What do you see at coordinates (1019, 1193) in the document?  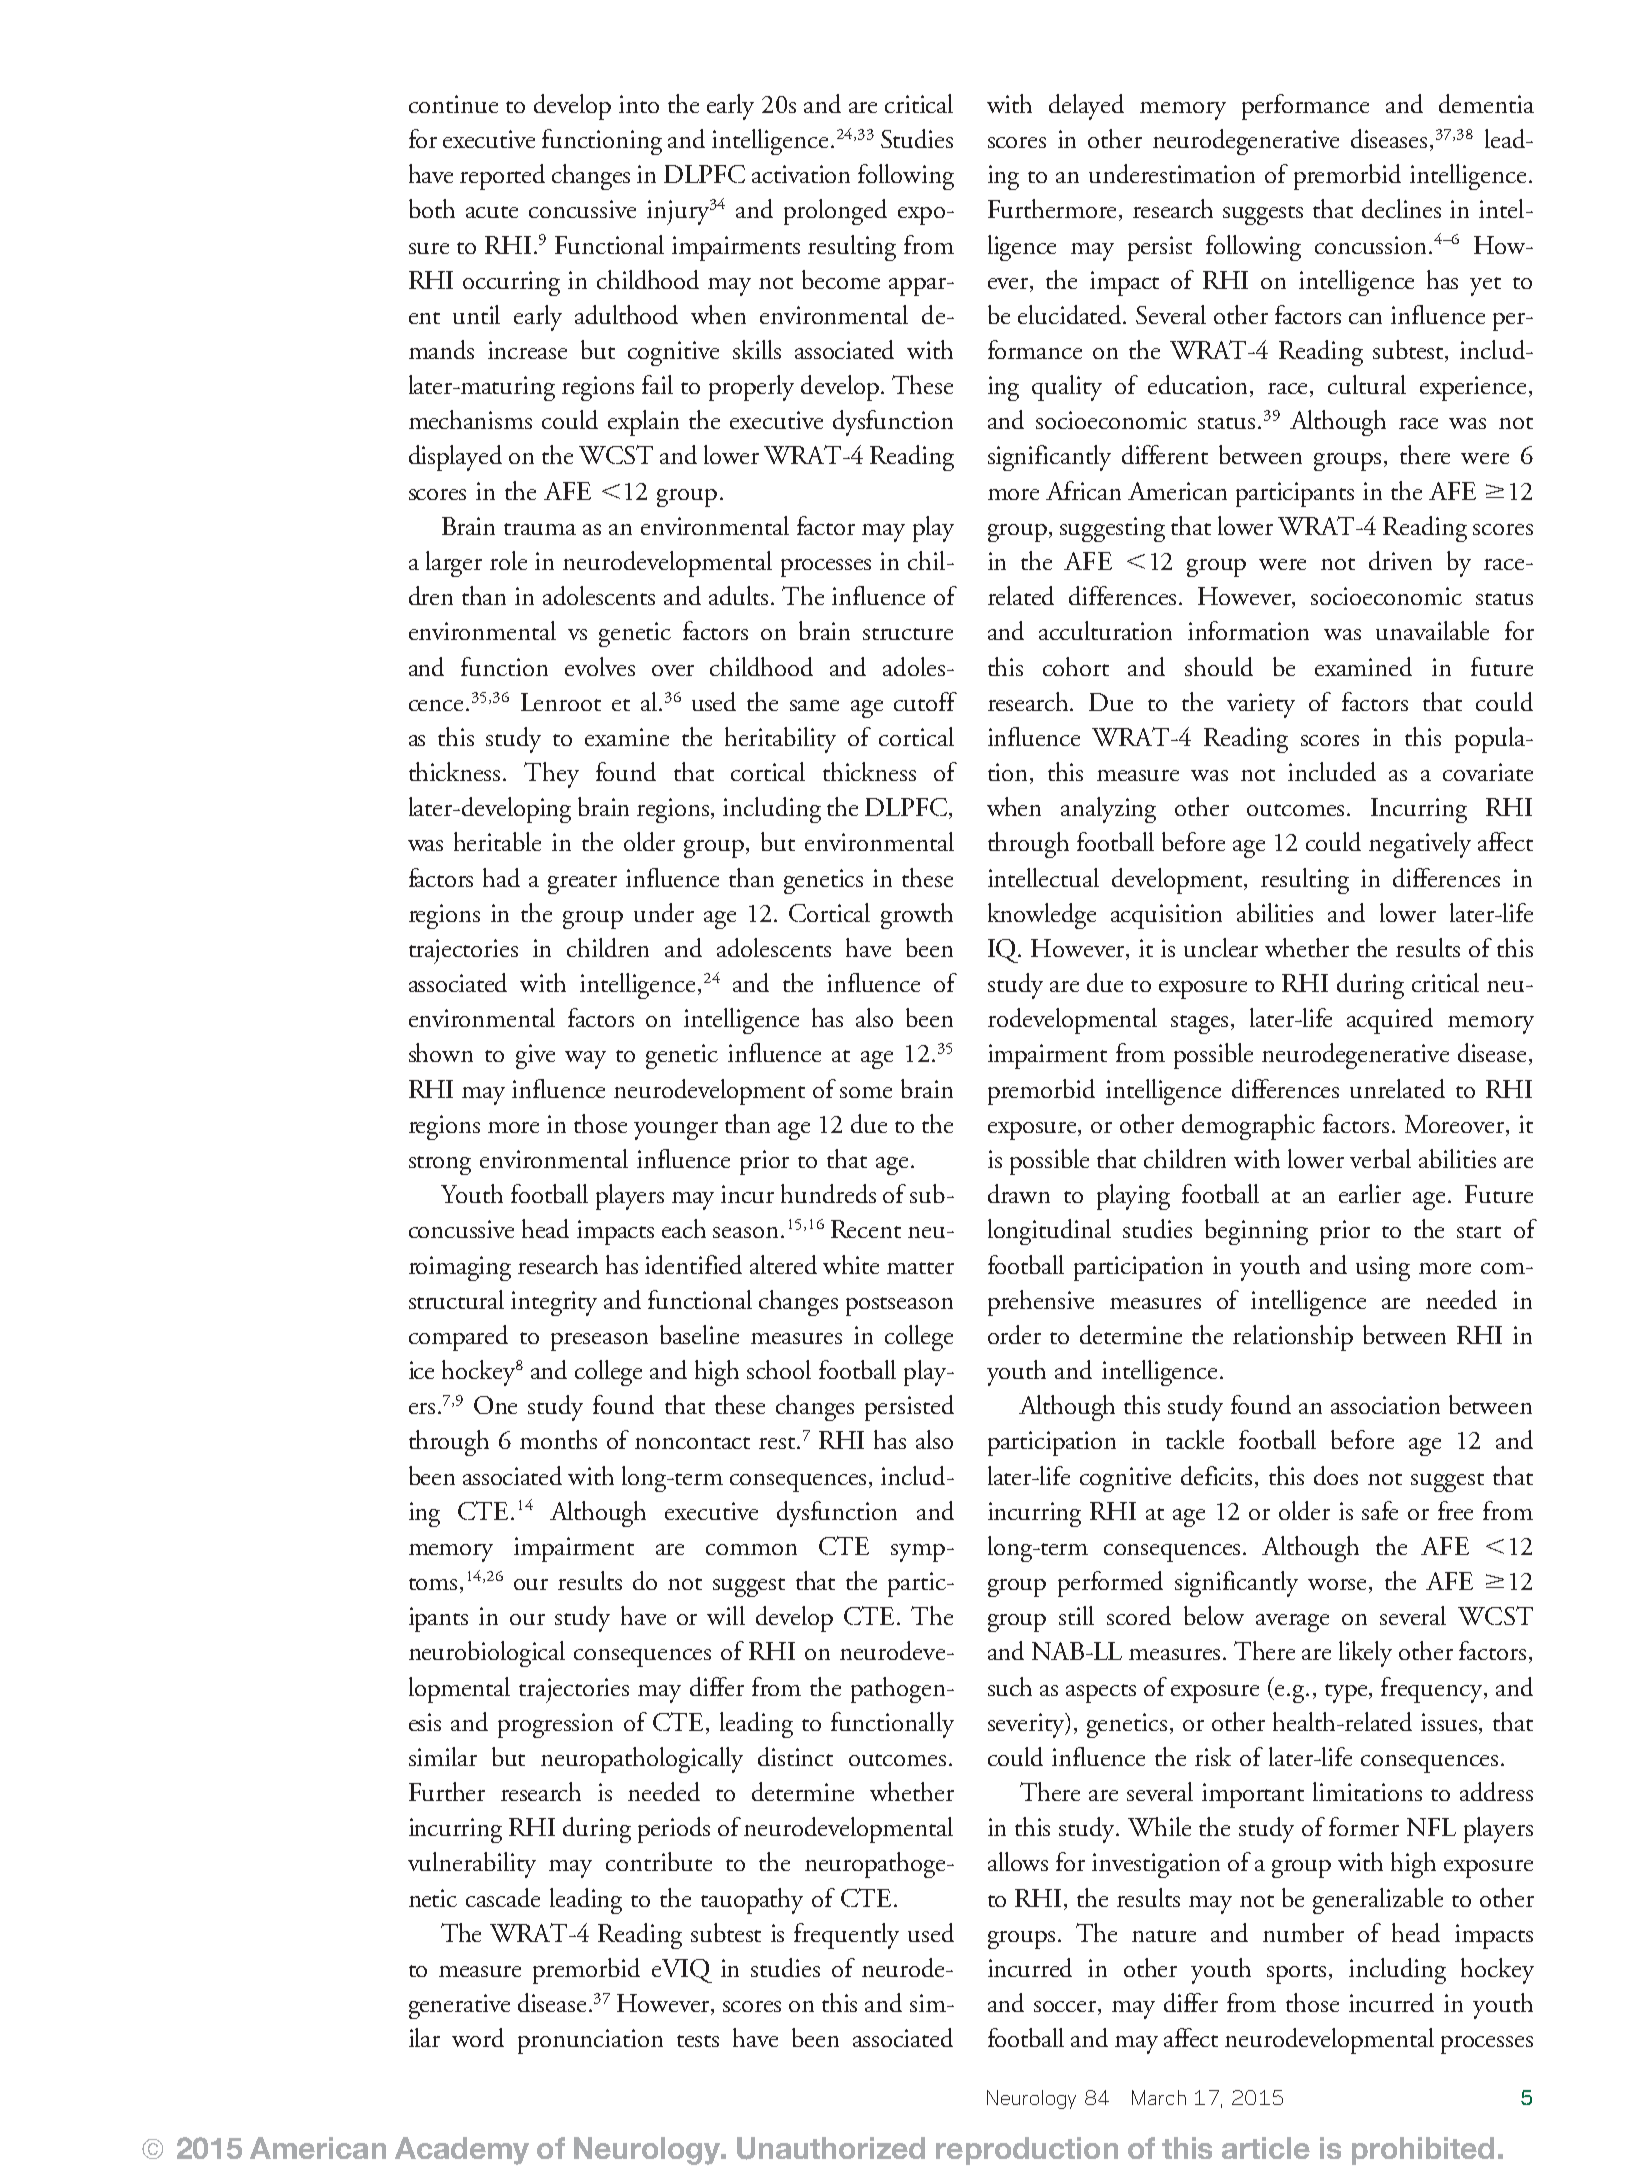 I see `drawn` at bounding box center [1019, 1193].
